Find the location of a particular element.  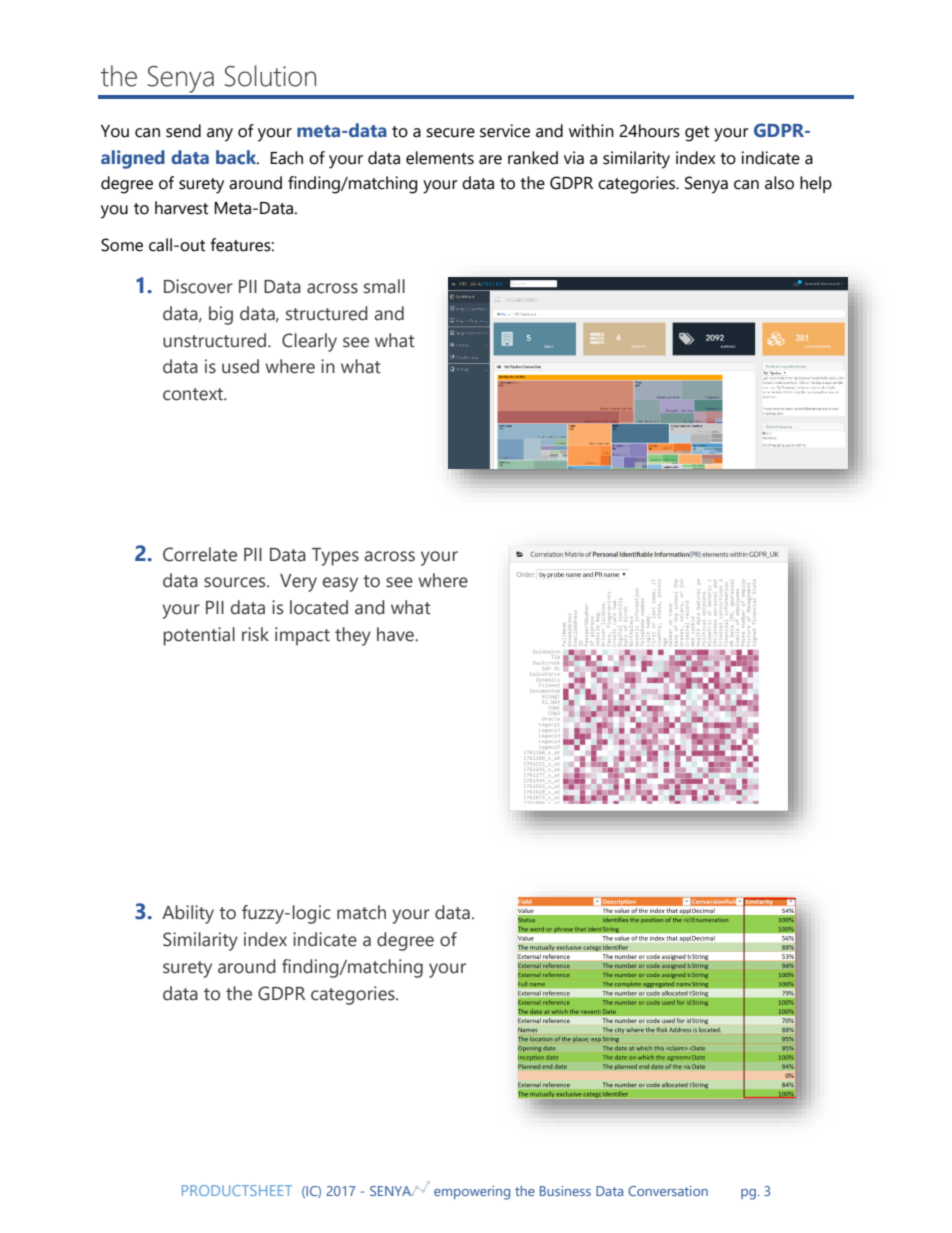

Conversation is located at coordinates (668, 1191).
